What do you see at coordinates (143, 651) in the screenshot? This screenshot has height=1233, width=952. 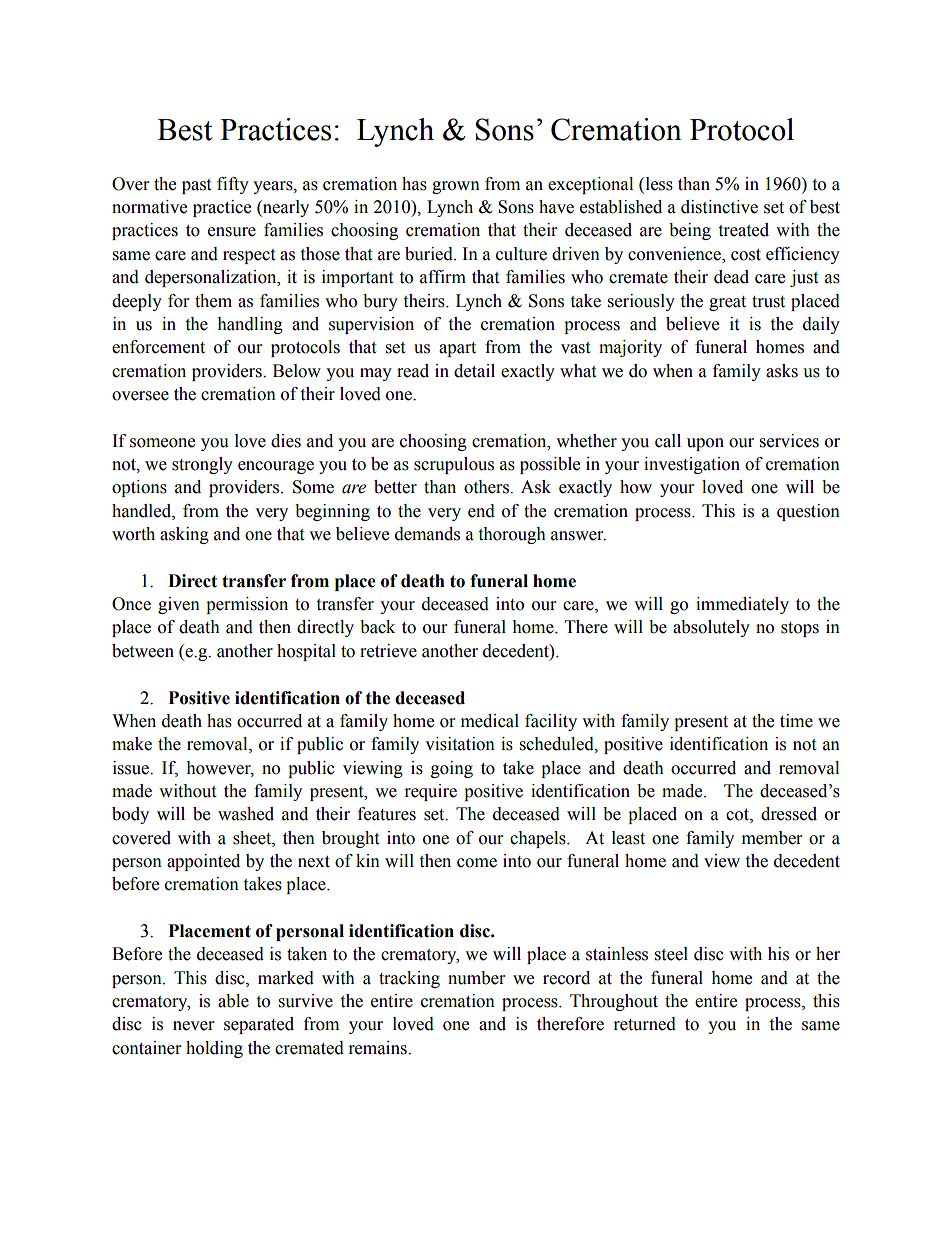 I see `between` at bounding box center [143, 651].
